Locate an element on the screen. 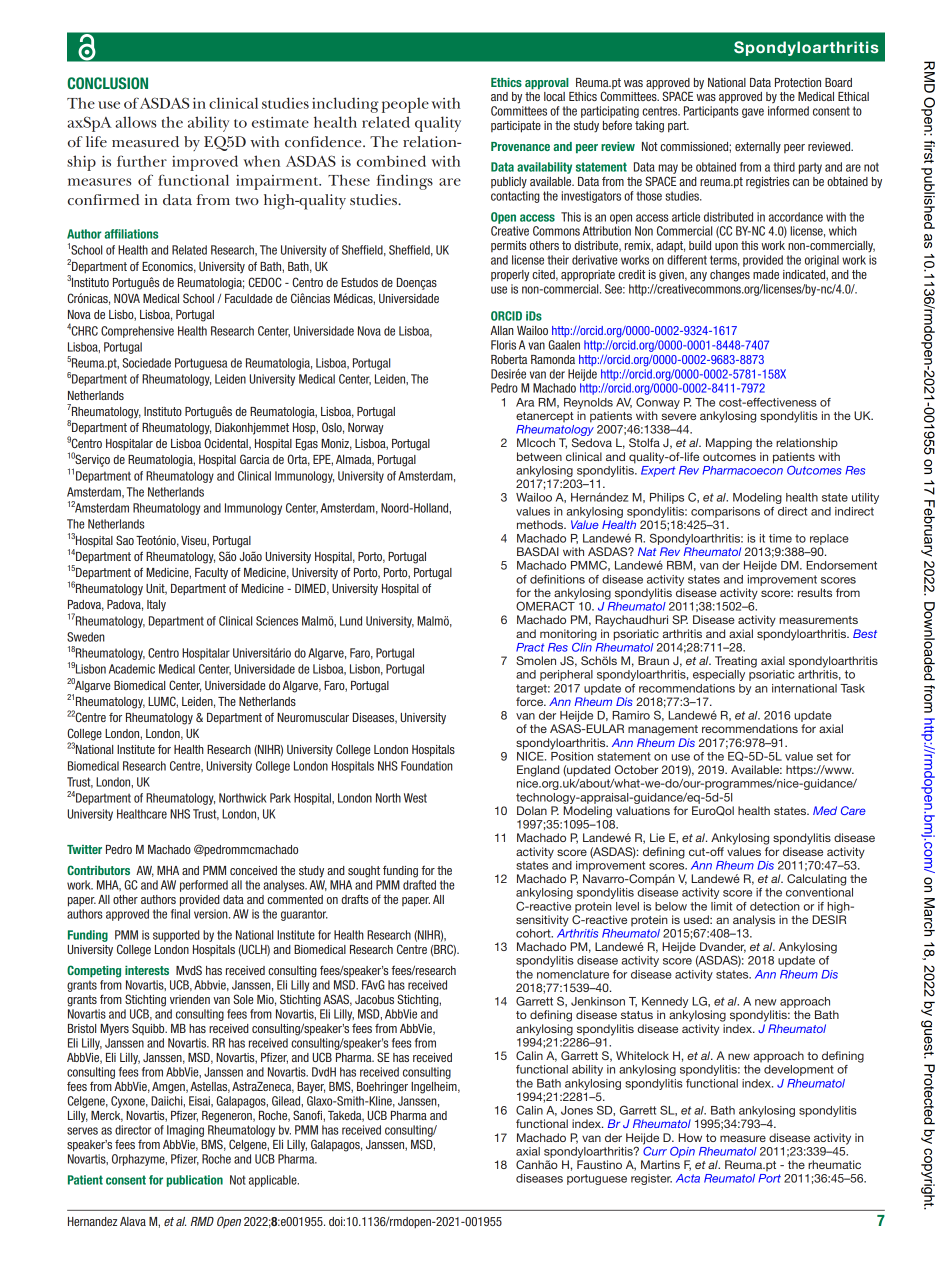 This screenshot has width=952, height=1270. Viseu is located at coordinates (194, 541).
